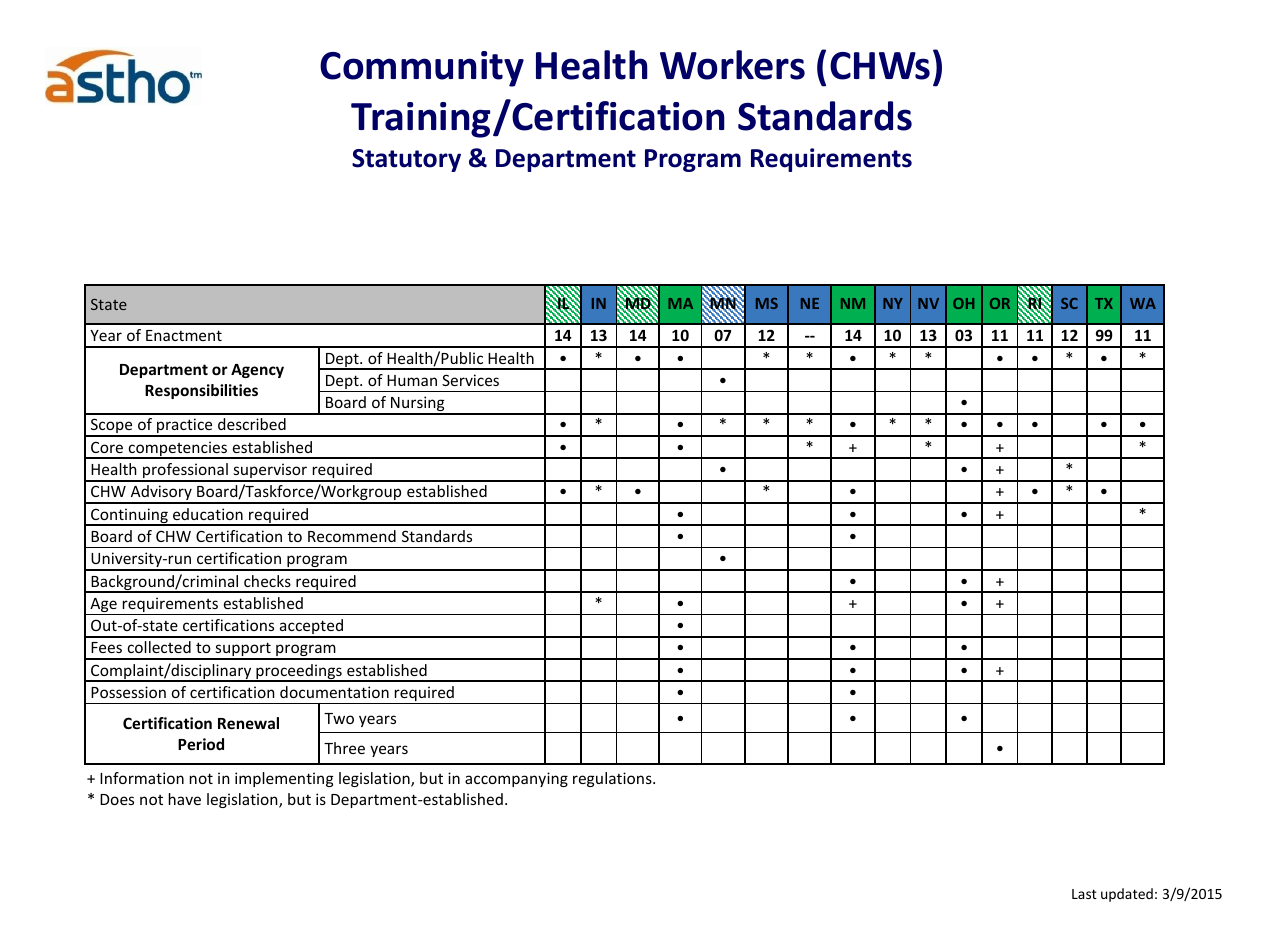  What do you see at coordinates (1084, 894) in the screenshot?
I see `Last` at bounding box center [1084, 894].
